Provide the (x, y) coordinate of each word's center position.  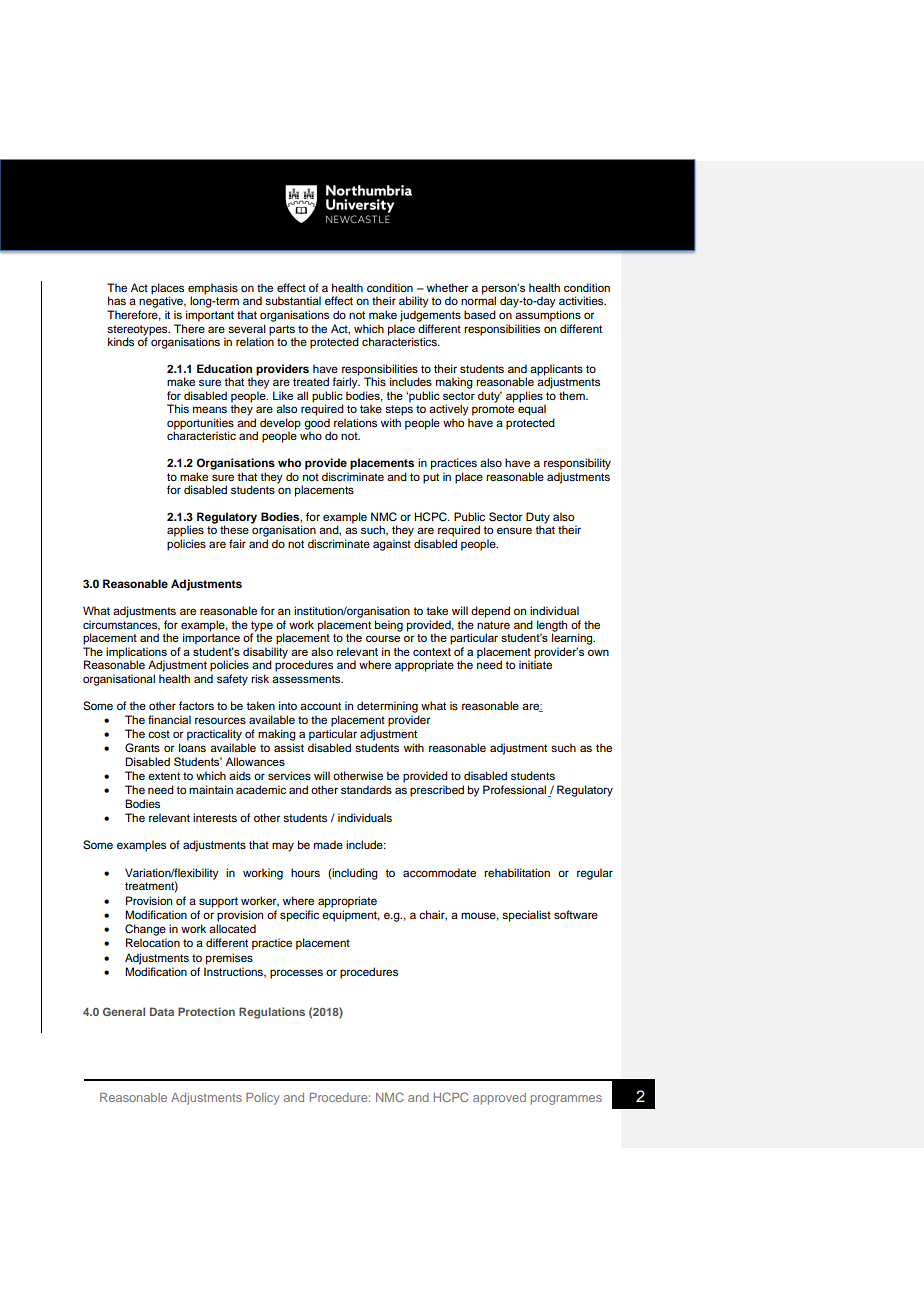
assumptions (548, 316)
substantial (293, 300)
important (210, 316)
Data (162, 1011)
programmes (566, 1100)
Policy (263, 1099)
